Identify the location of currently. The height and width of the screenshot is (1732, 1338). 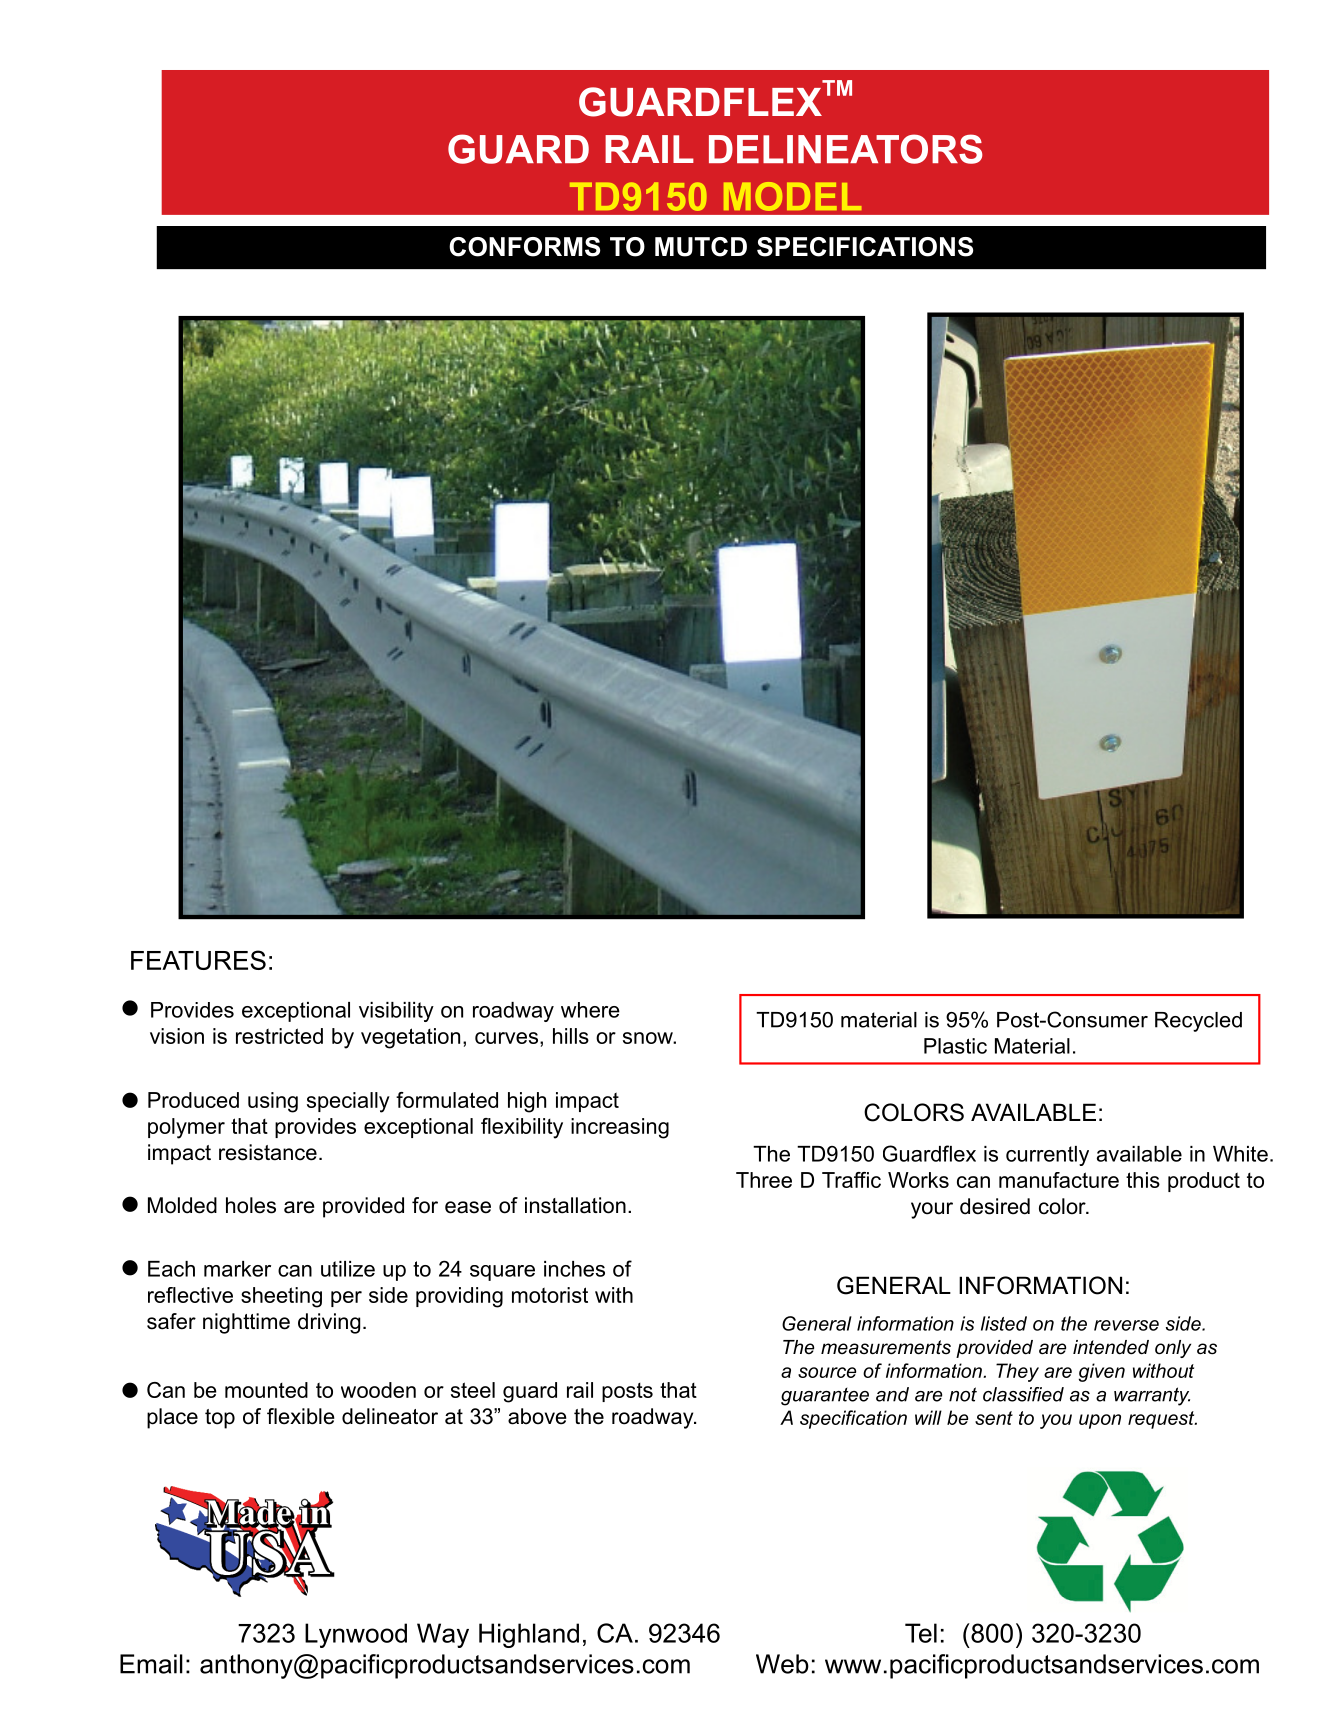
(1047, 1156).
